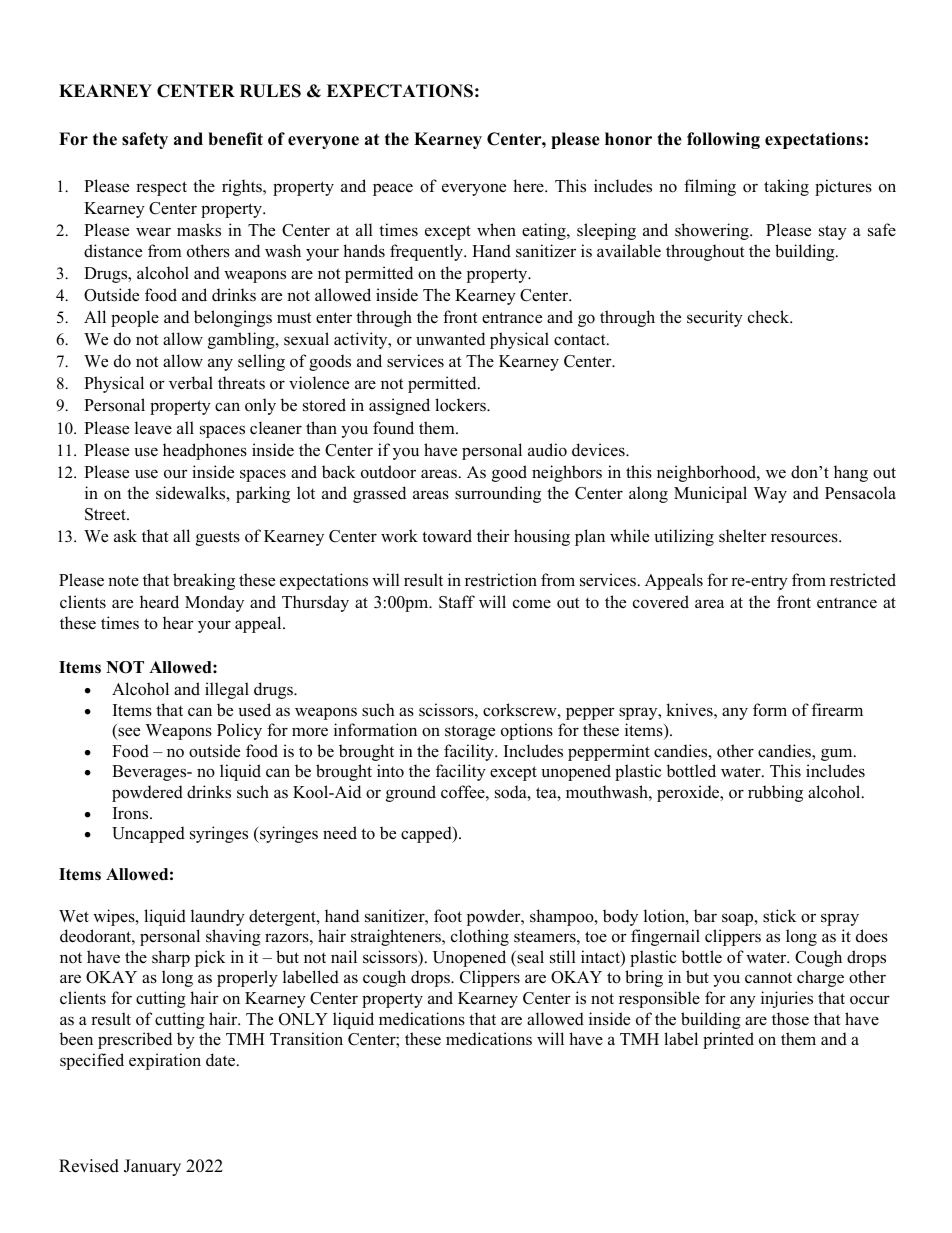 The image size is (952, 1233). What do you see at coordinates (235, 139) in the screenshot?
I see `benefit` at bounding box center [235, 139].
